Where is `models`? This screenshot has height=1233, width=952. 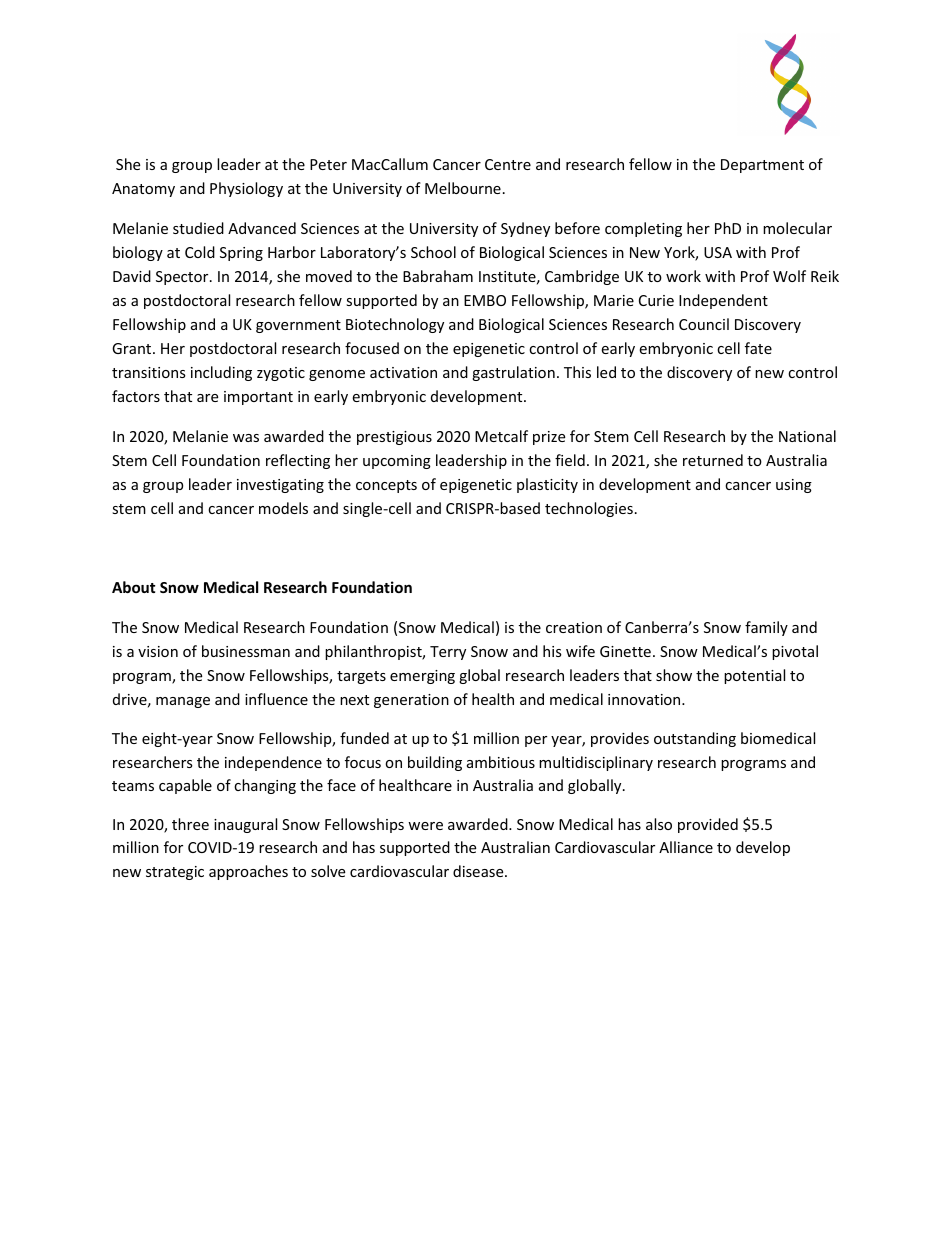 models is located at coordinates (283, 508).
